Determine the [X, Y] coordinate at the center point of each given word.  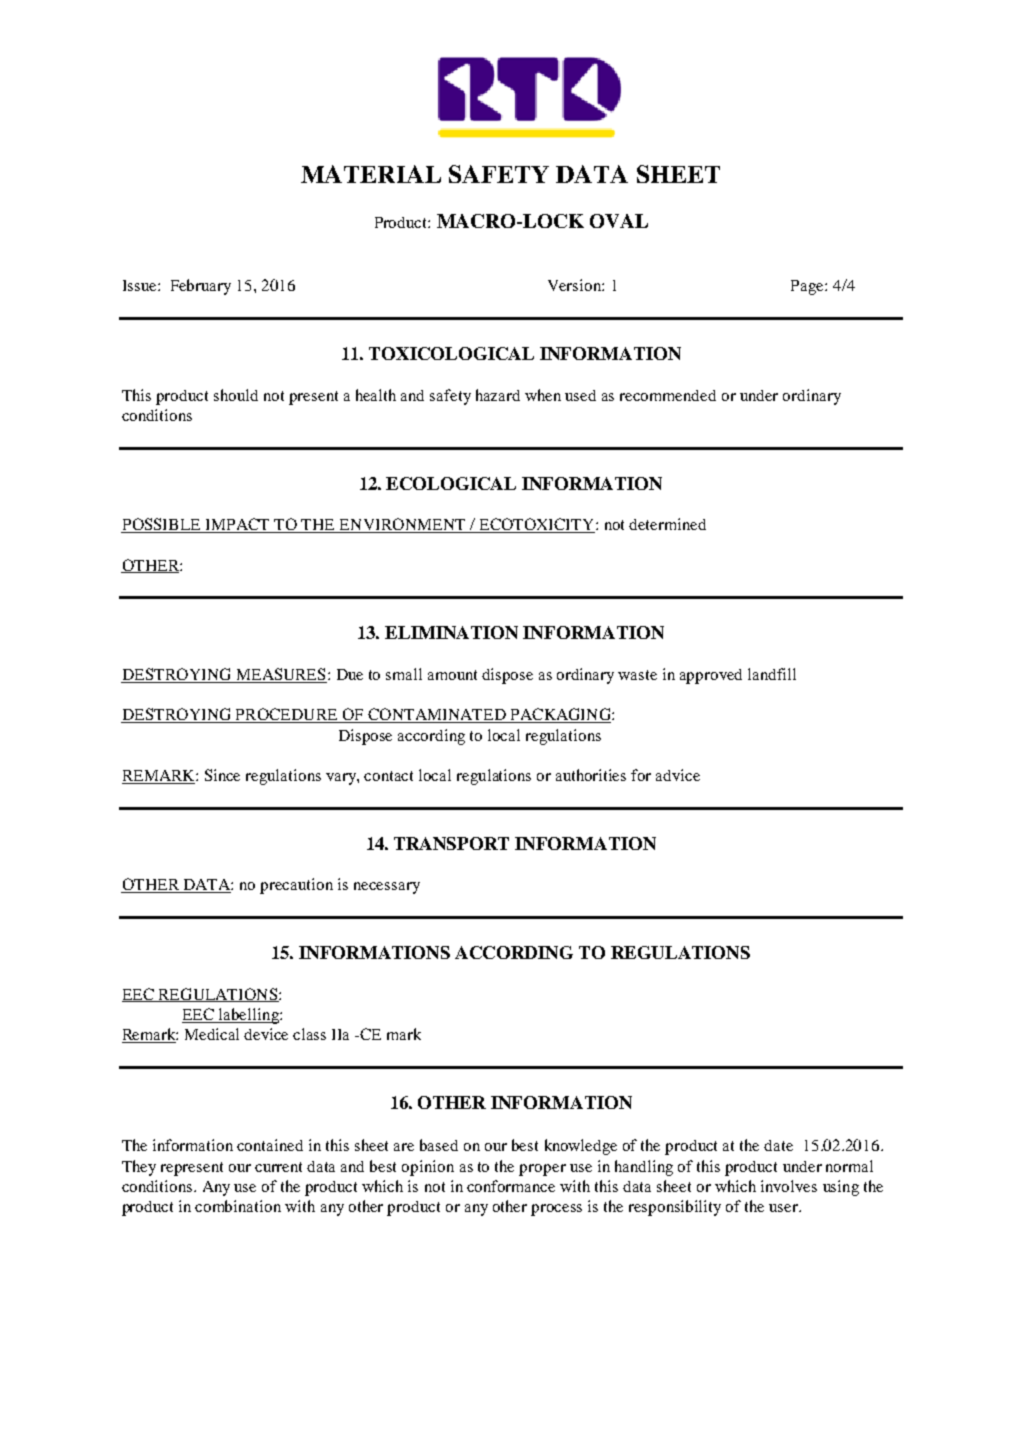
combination [238, 1206]
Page [808, 287]
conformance [511, 1186]
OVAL [619, 221]
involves [789, 1186]
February [201, 287]
